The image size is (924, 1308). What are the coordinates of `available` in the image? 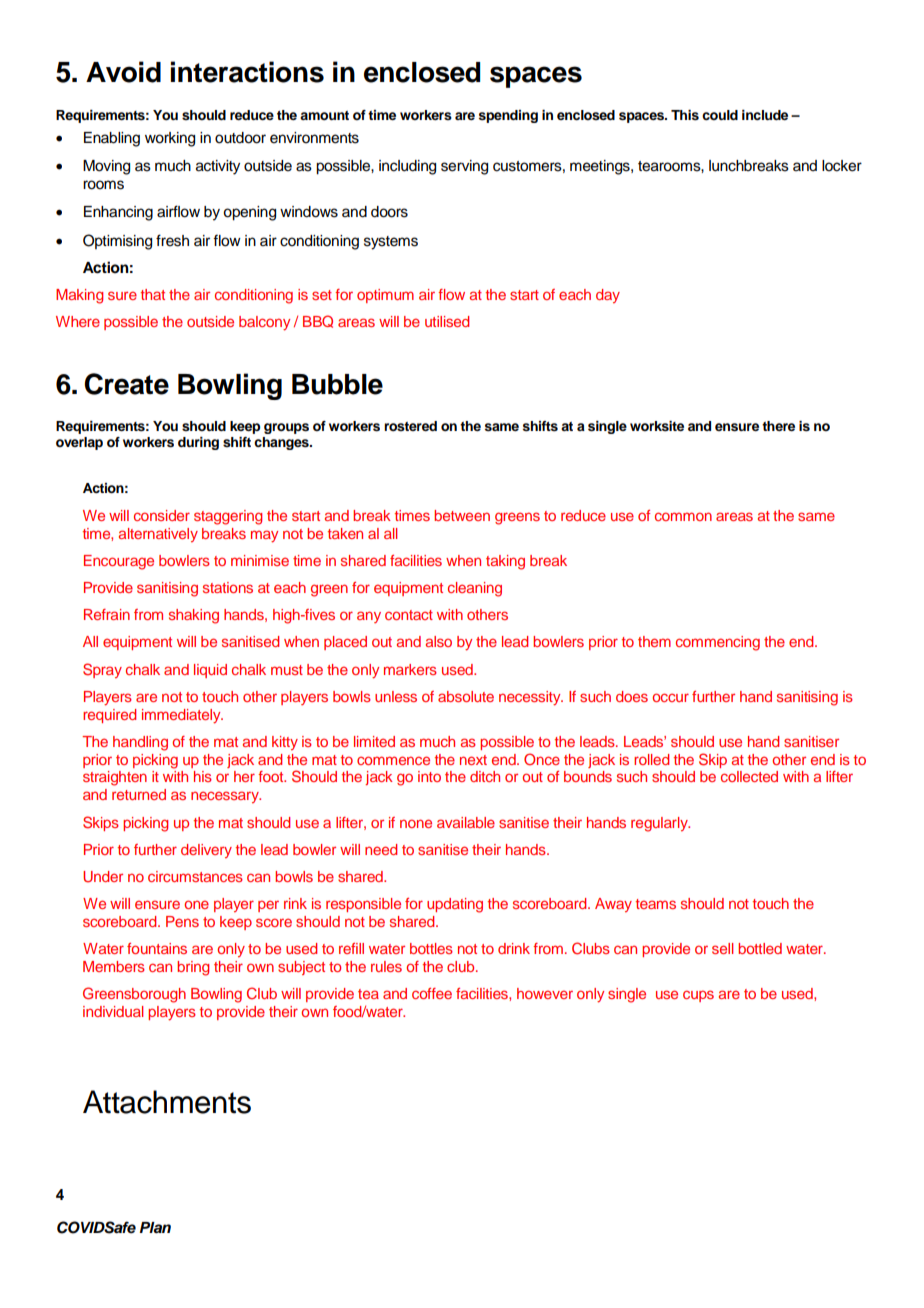 It's located at (466, 822).
